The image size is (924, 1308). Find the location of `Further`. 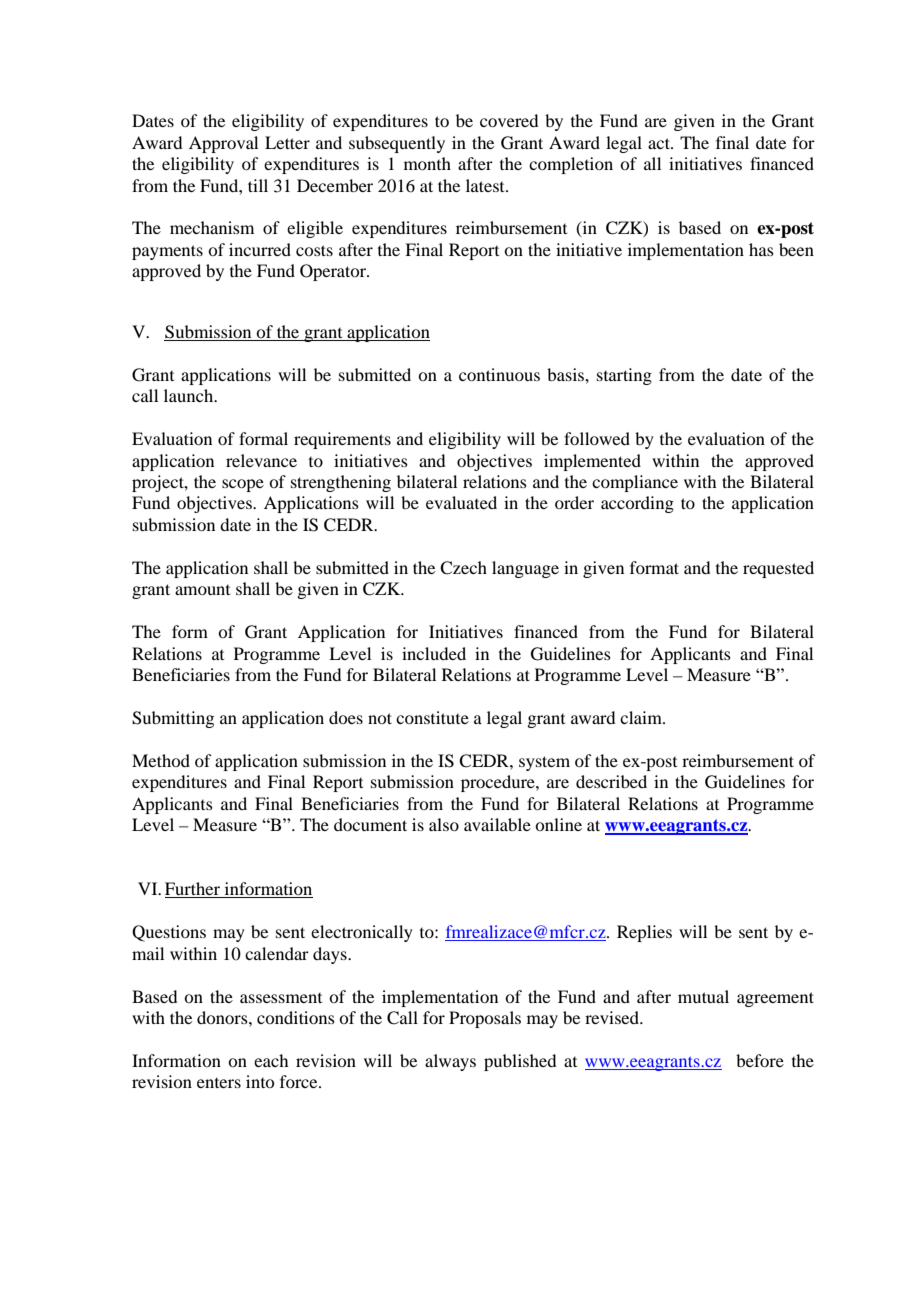

Further is located at coordinates (193, 890).
